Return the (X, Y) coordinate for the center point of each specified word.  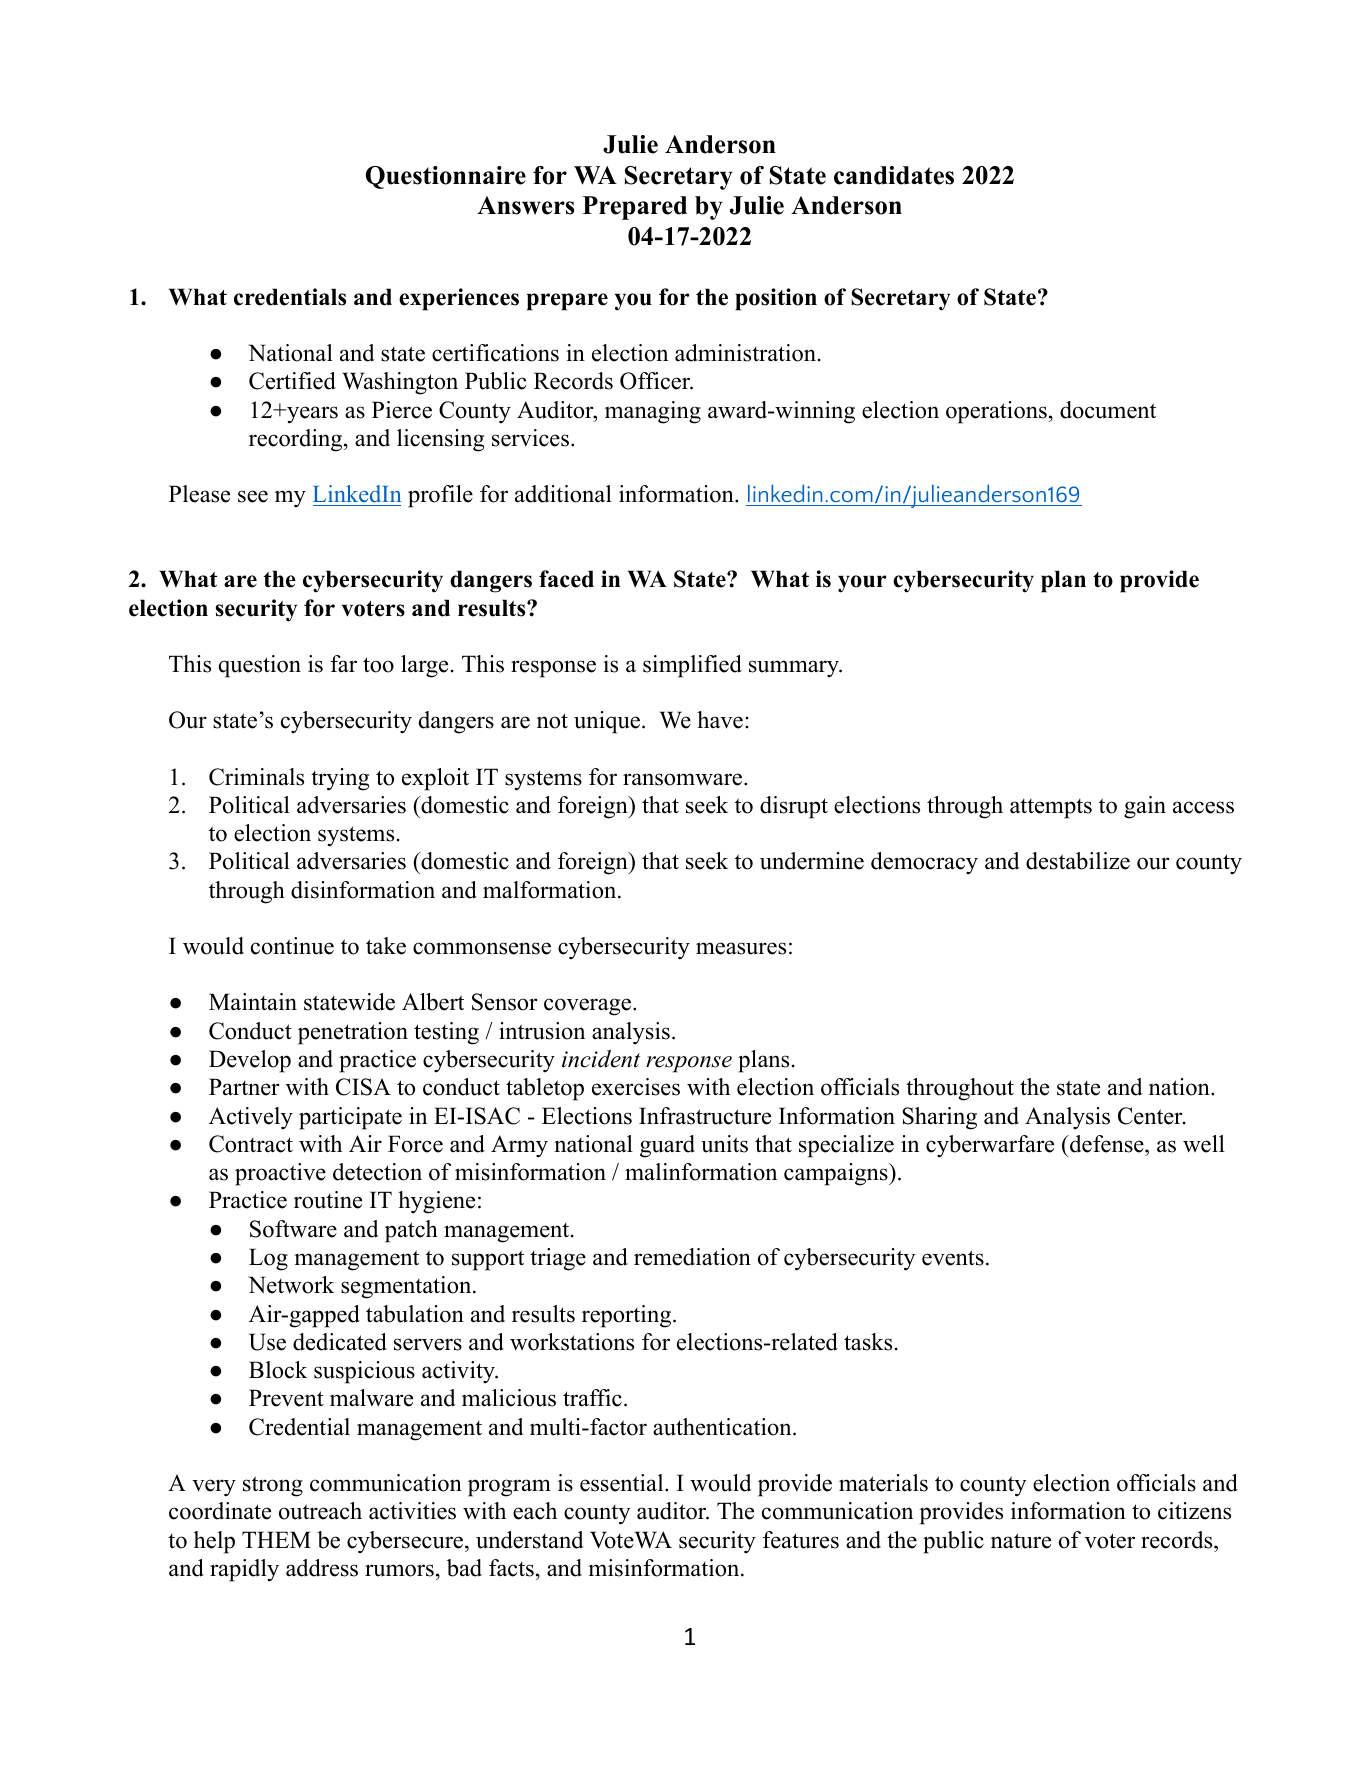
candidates (894, 175)
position (776, 299)
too (378, 665)
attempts (1051, 809)
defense (1107, 1144)
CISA (363, 1087)
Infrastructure (705, 1116)
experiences (459, 299)
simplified (692, 666)
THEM (276, 1539)
